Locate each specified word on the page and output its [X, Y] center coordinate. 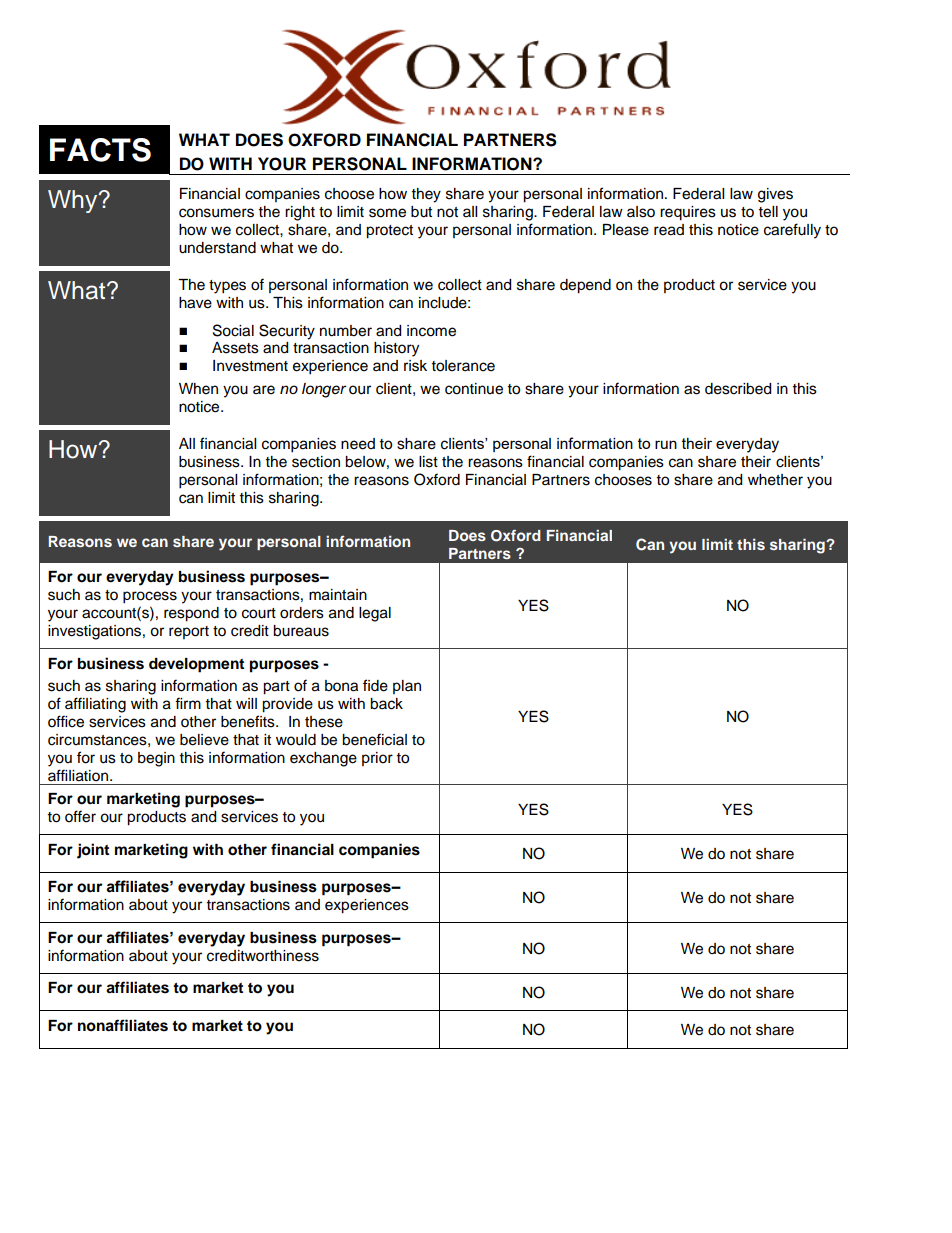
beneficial [374, 739]
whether [775, 480]
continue [474, 389]
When [198, 389]
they [426, 195]
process [150, 597]
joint [93, 851]
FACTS [100, 150]
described [738, 389]
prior [377, 759]
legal [375, 614]
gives [775, 195]
